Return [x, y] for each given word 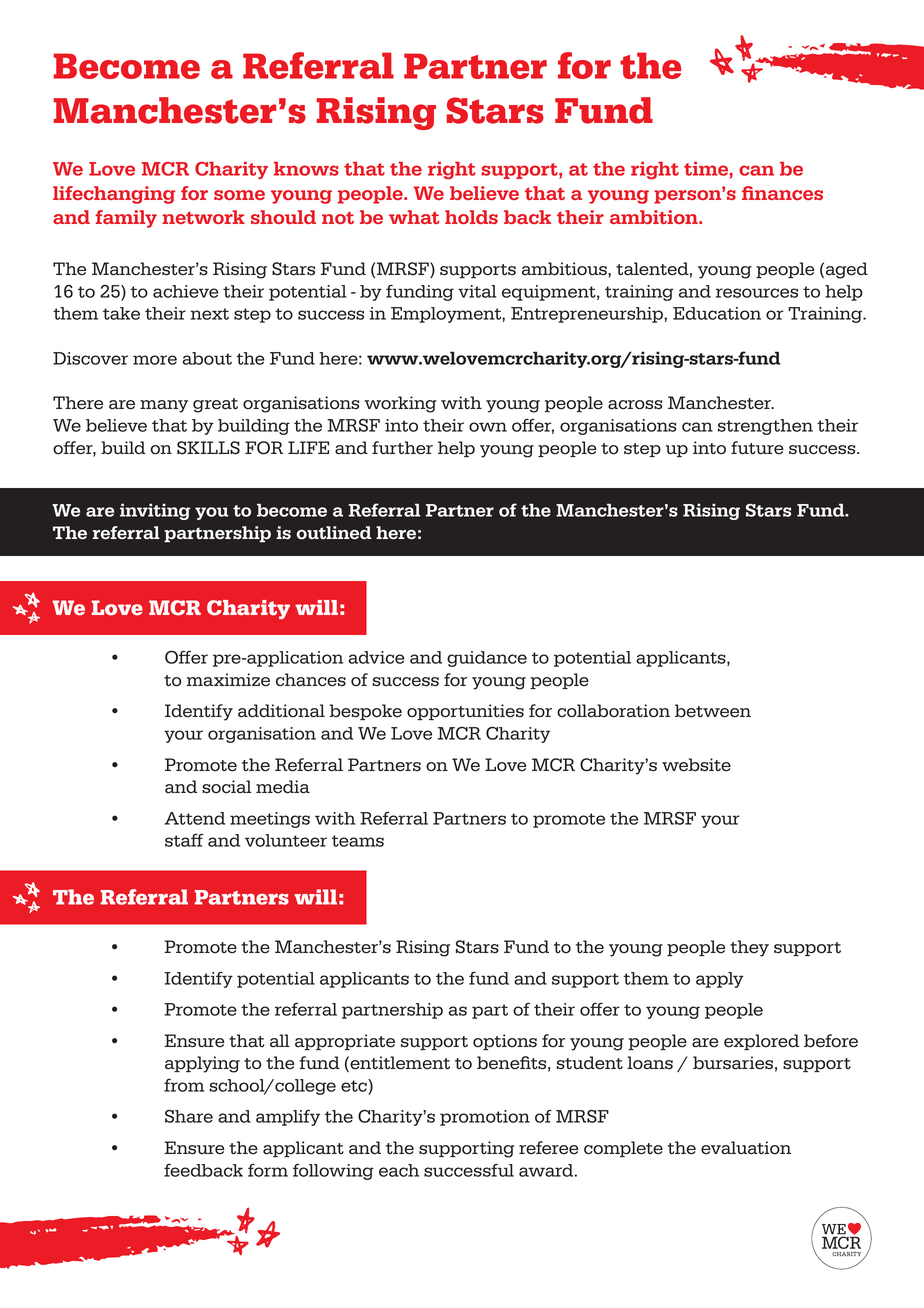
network [203, 217]
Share [189, 1116]
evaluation [746, 1148]
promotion [485, 1118]
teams [358, 841]
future [757, 448]
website [696, 765]
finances [782, 193]
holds [471, 217]
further [402, 448]
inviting [155, 511]
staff [184, 840]
